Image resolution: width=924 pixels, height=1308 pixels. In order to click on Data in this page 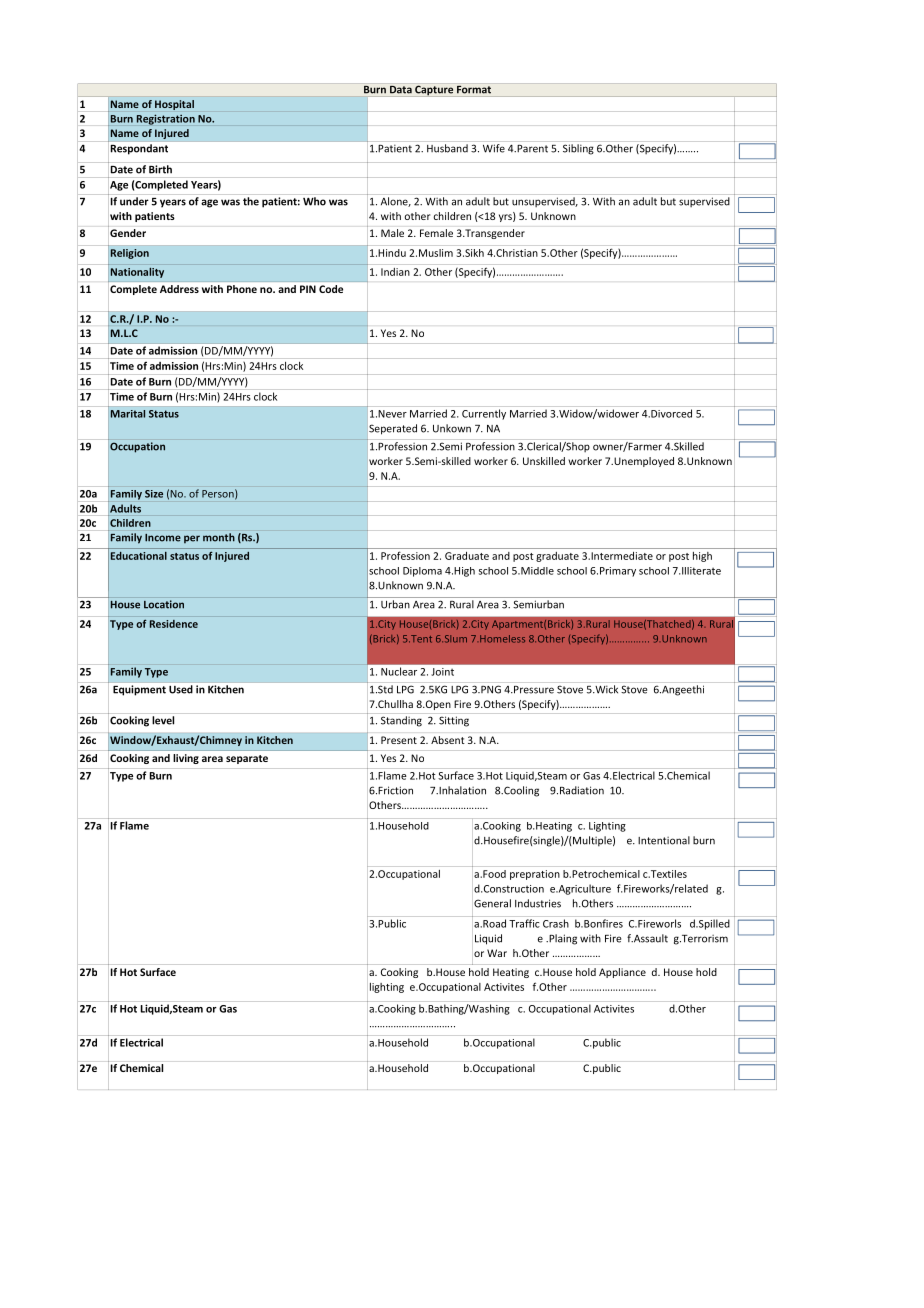, I will do `click(401, 88)`.
